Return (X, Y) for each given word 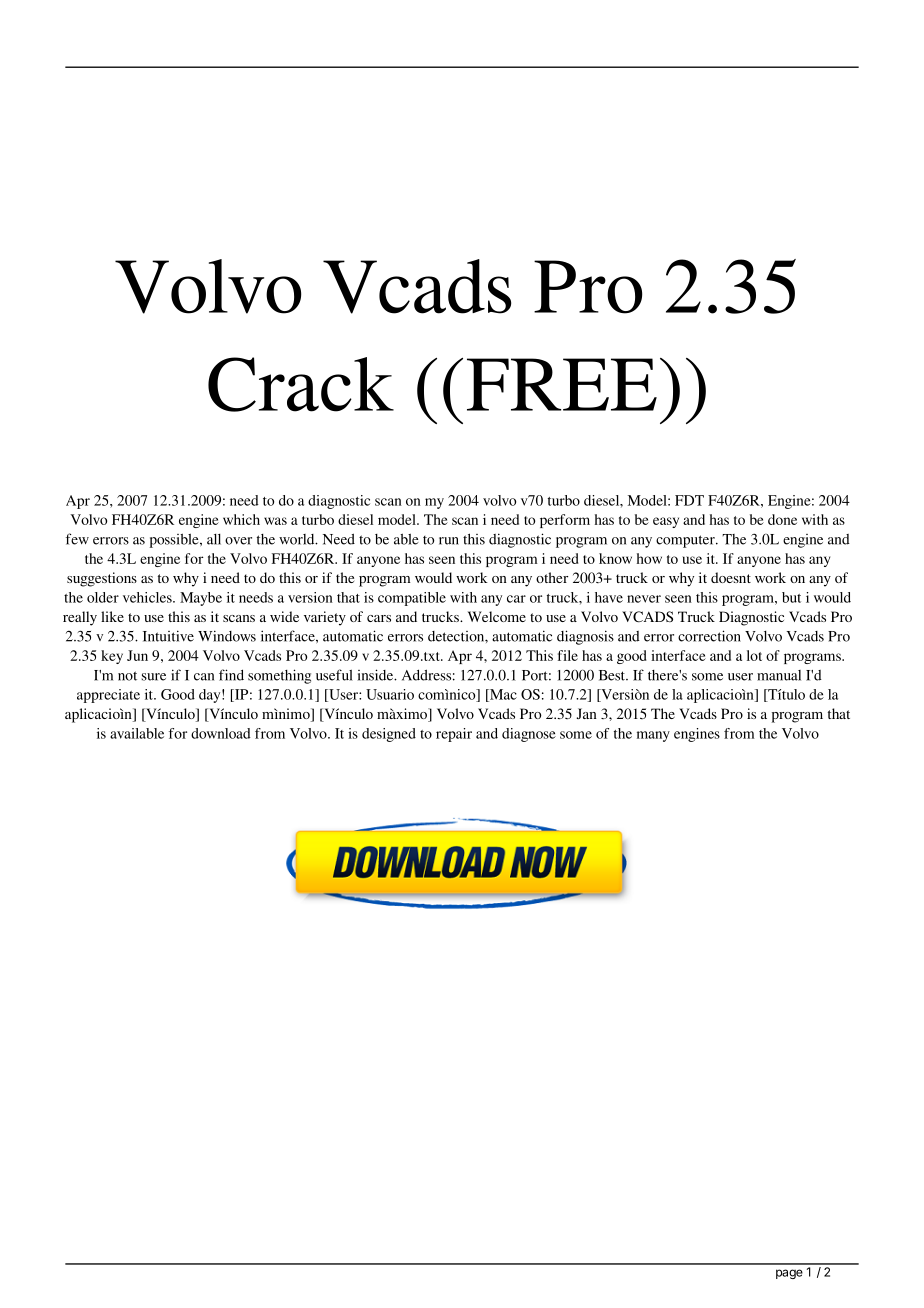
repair (454, 735)
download (221, 733)
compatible (412, 599)
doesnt (731, 577)
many (653, 736)
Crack (301, 384)
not (127, 676)
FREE (562, 384)
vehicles (148, 597)
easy (666, 522)
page (789, 1274)
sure (154, 677)
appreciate (108, 696)
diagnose (529, 735)
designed (389, 735)
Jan (586, 713)
